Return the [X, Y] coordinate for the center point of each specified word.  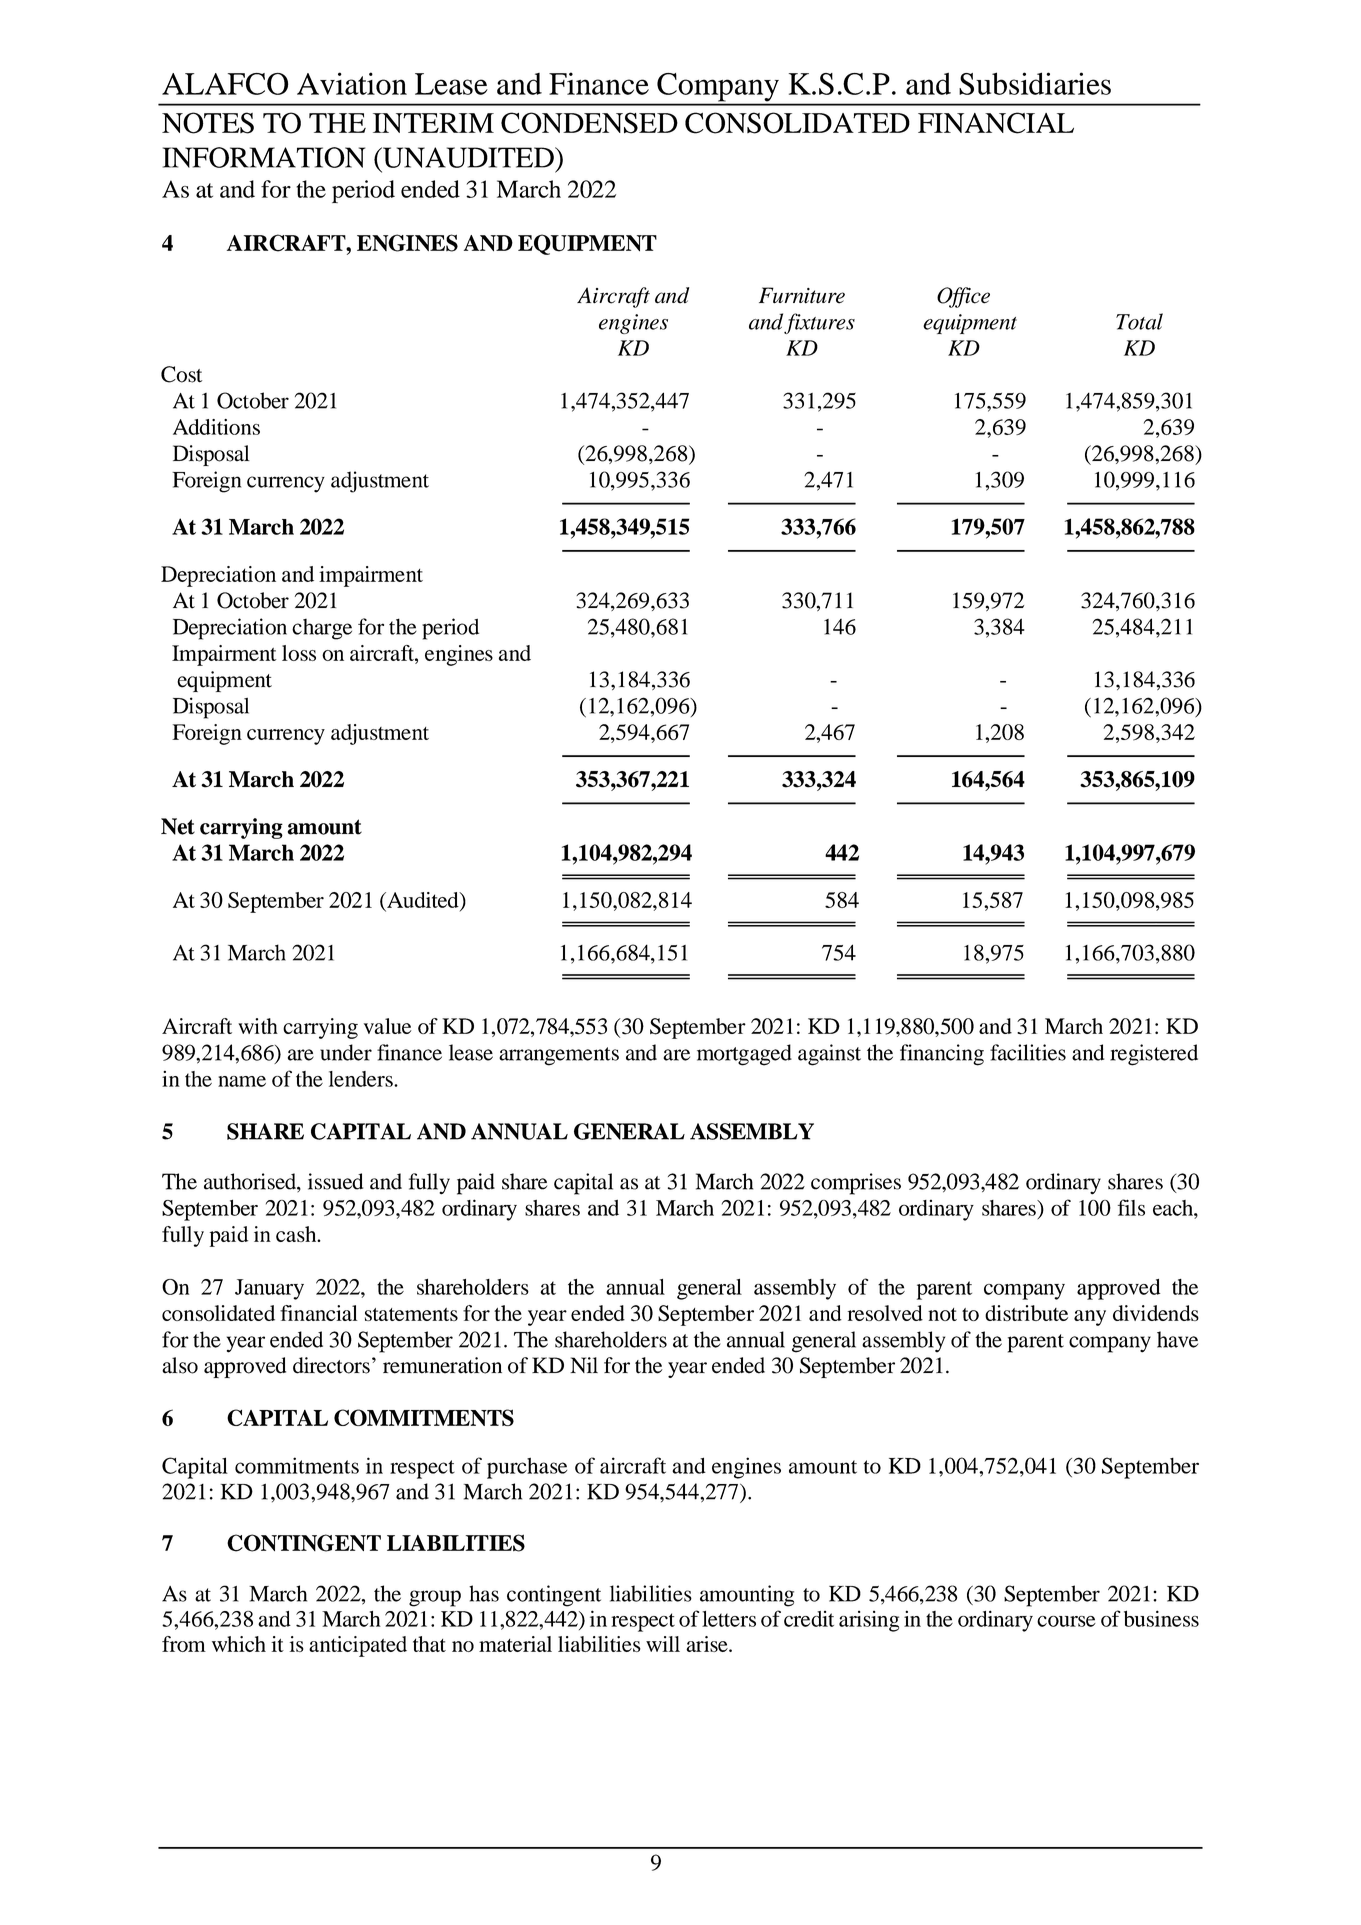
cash [297, 1234]
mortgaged [744, 1055]
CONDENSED [589, 123]
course [1066, 1621]
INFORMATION [264, 157]
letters [729, 1619]
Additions [216, 427]
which [239, 1644]
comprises [856, 1184]
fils [1131, 1207]
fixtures [819, 323]
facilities [1028, 1052]
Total [1139, 321]
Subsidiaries [1035, 83]
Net [178, 826]
